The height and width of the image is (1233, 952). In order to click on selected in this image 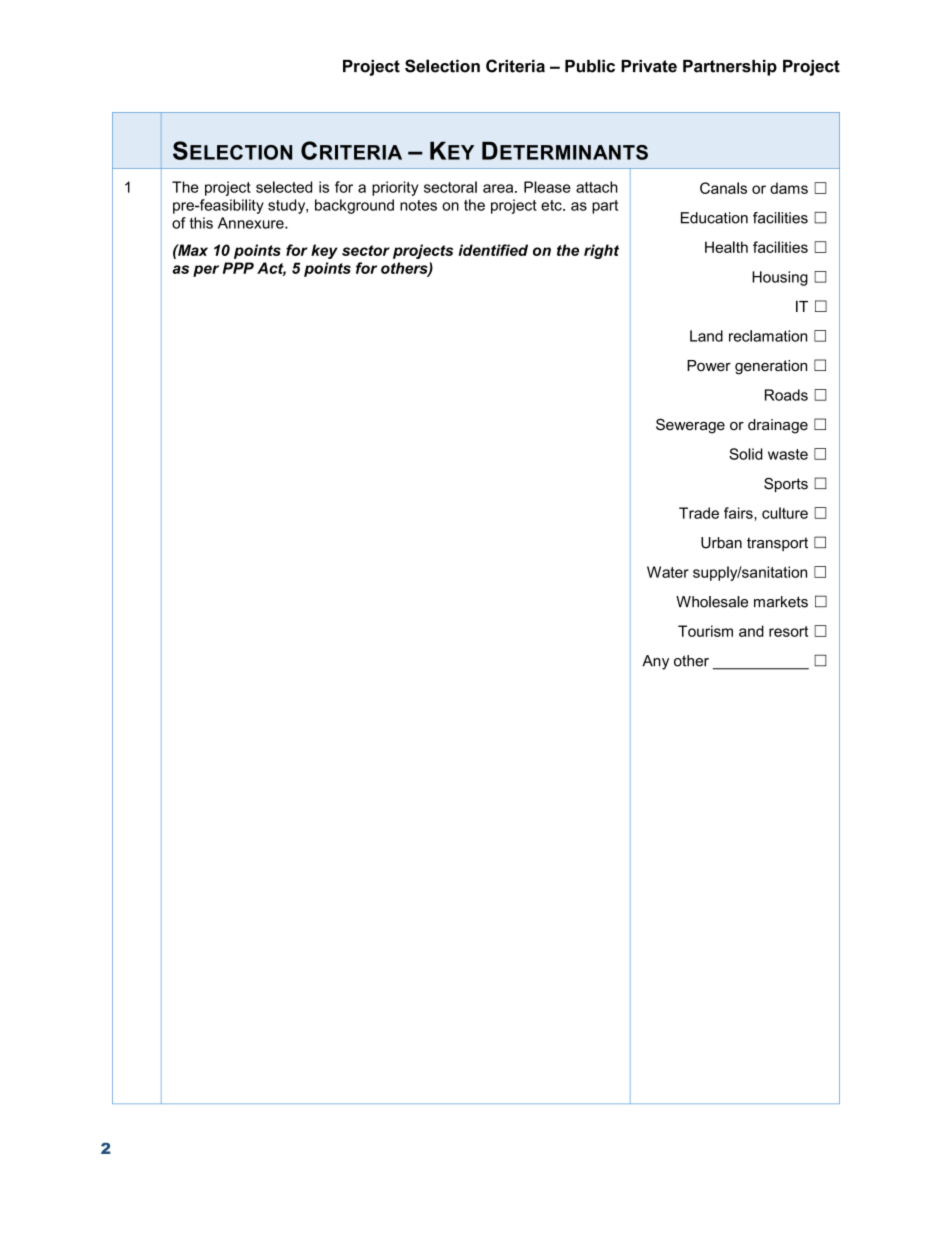, I will do `click(284, 187)`.
